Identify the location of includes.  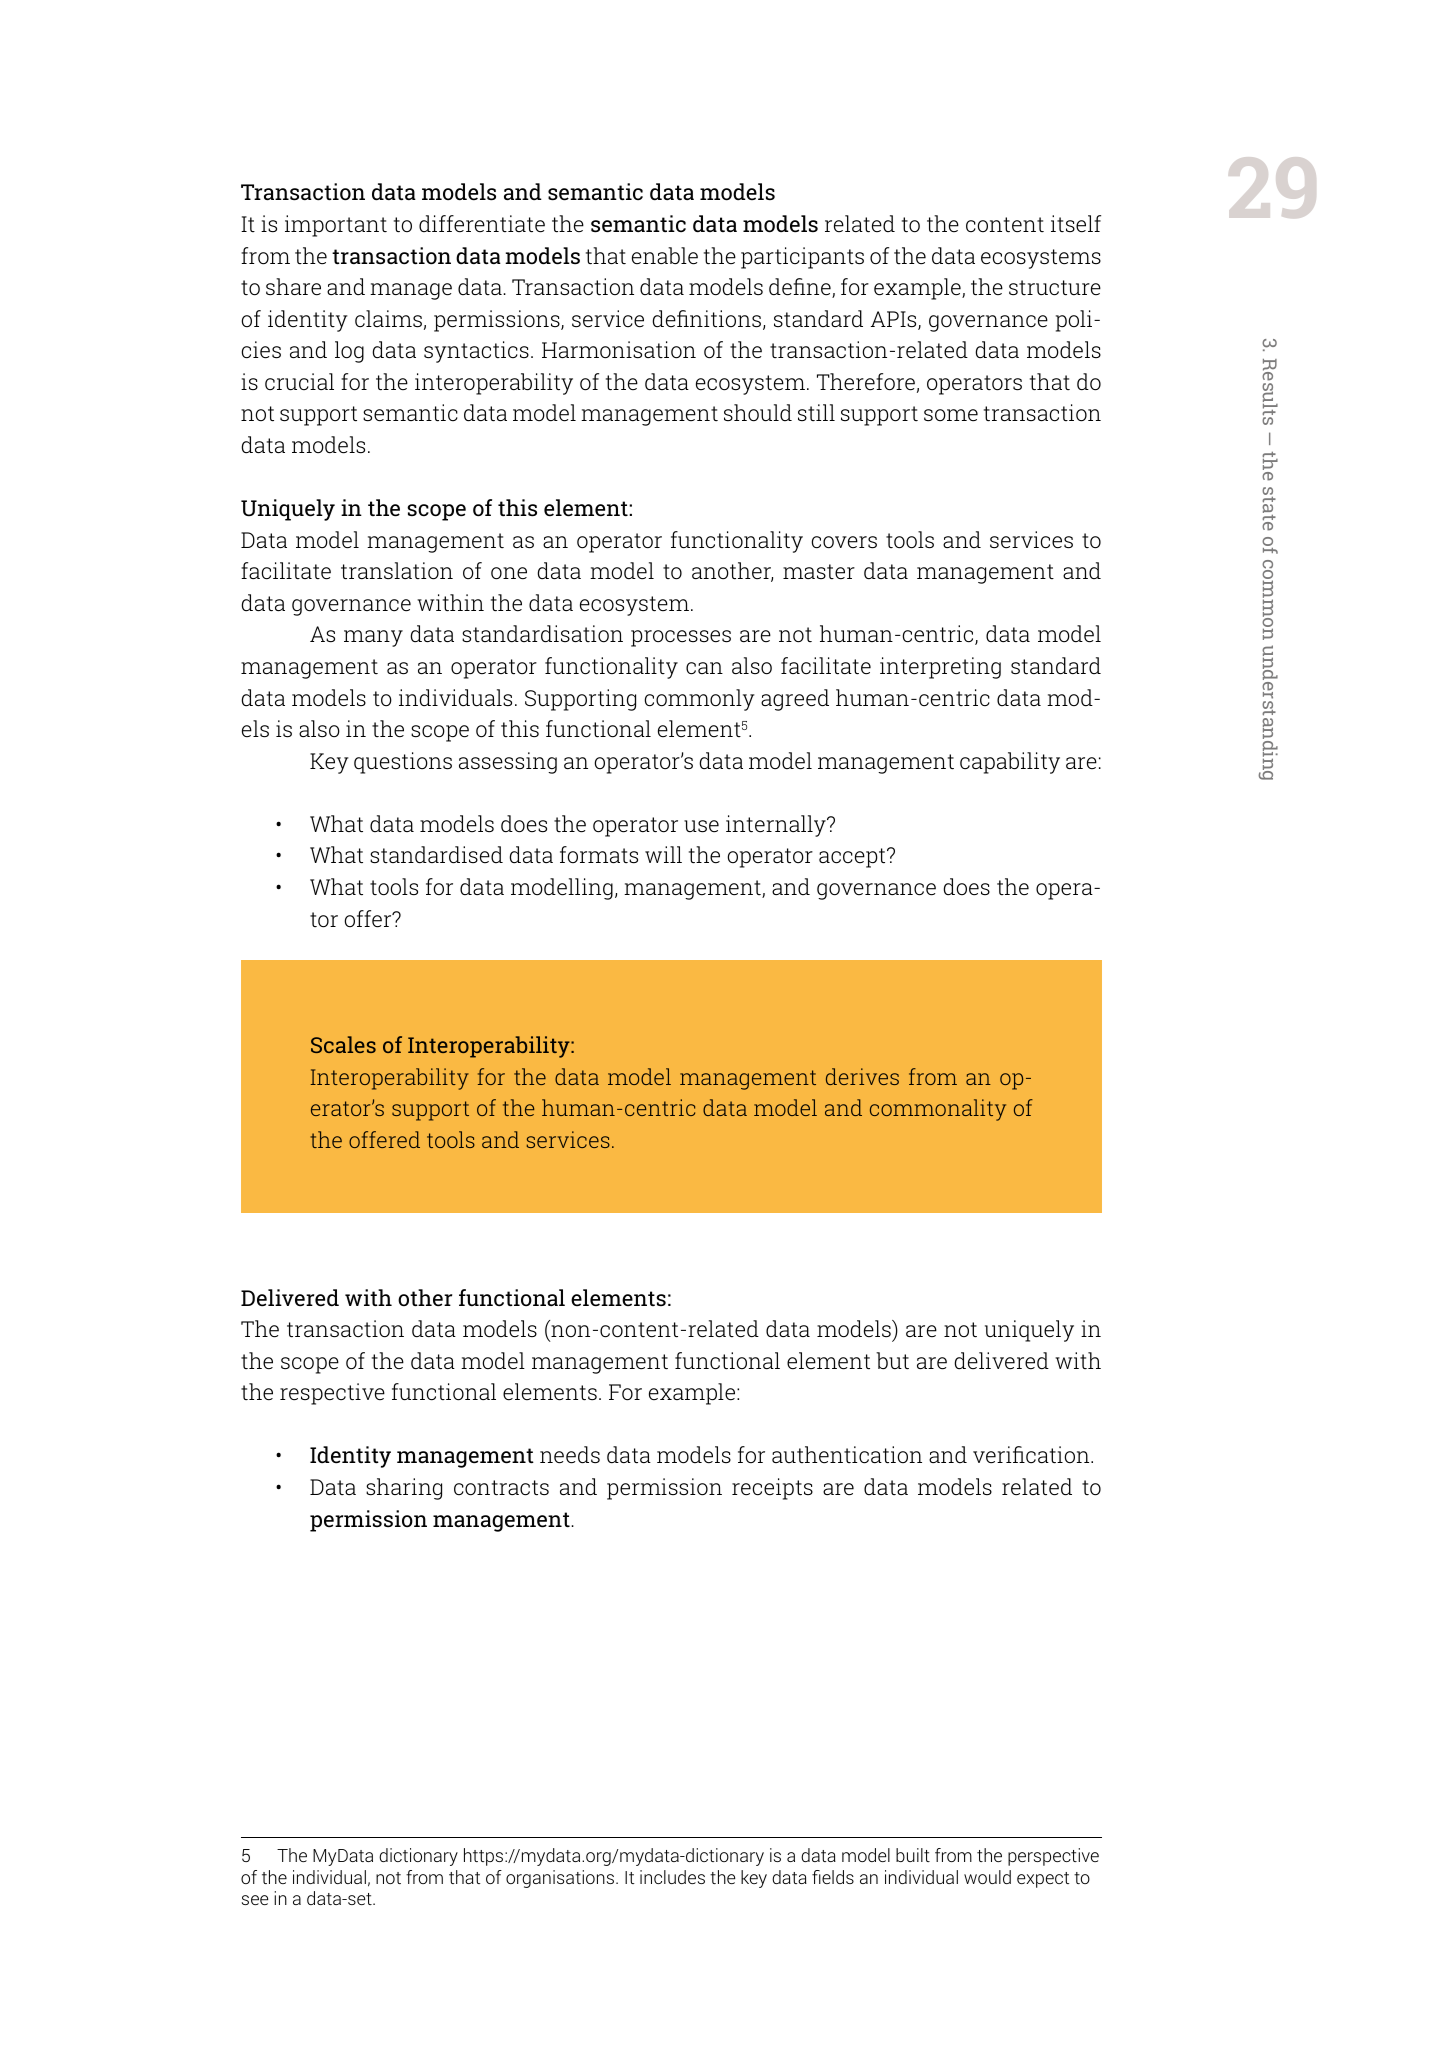
(672, 1877).
